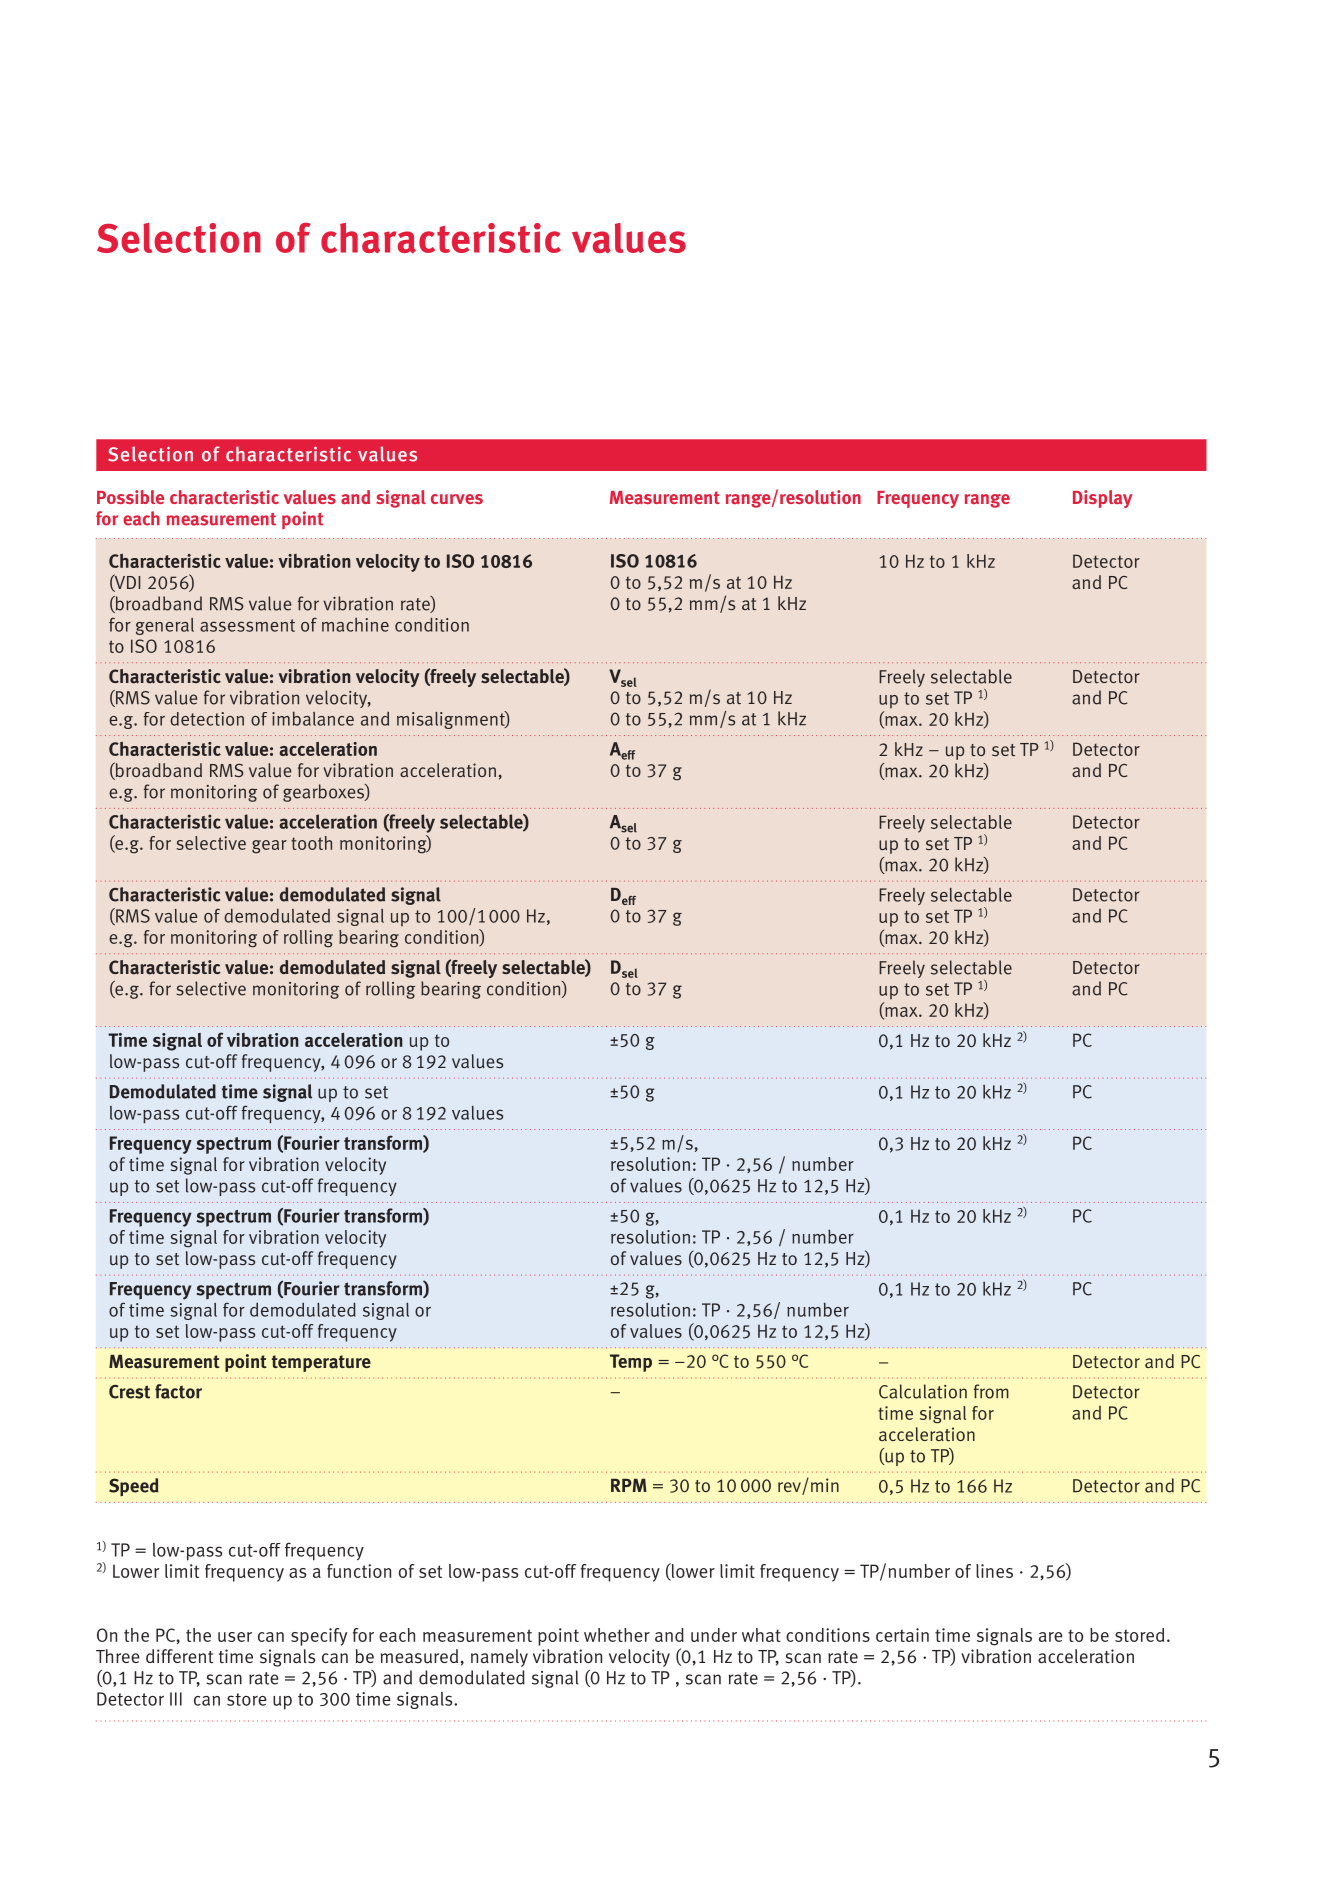 This screenshot has height=1888, width=1335. What do you see at coordinates (991, 1391) in the screenshot?
I see `from` at bounding box center [991, 1391].
